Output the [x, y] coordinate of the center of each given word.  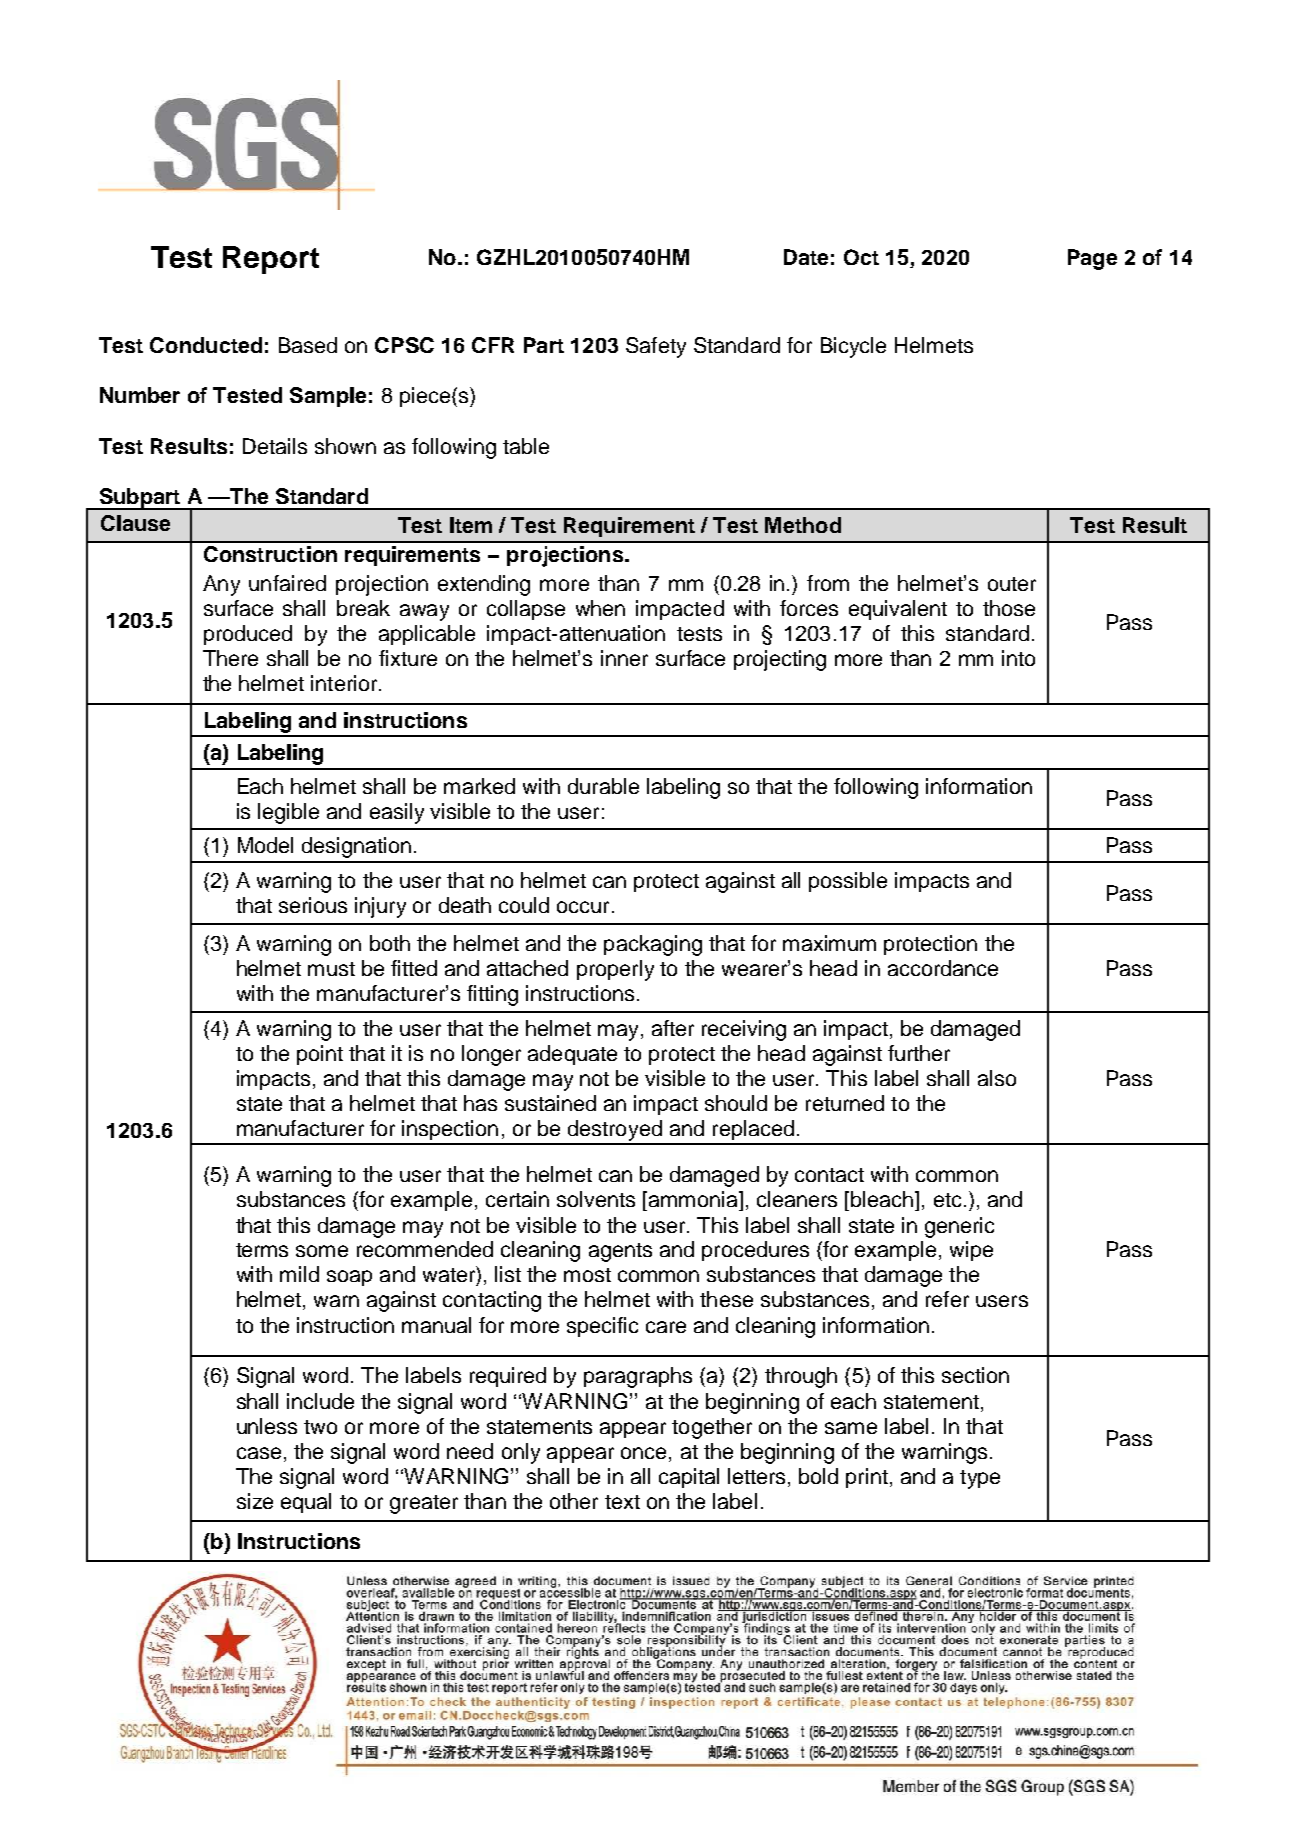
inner [624, 658]
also [997, 1078]
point [320, 1055]
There [230, 658]
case [259, 1453]
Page [1092, 259]
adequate [572, 1055]
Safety [656, 347]
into [1018, 658]
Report [271, 260]
